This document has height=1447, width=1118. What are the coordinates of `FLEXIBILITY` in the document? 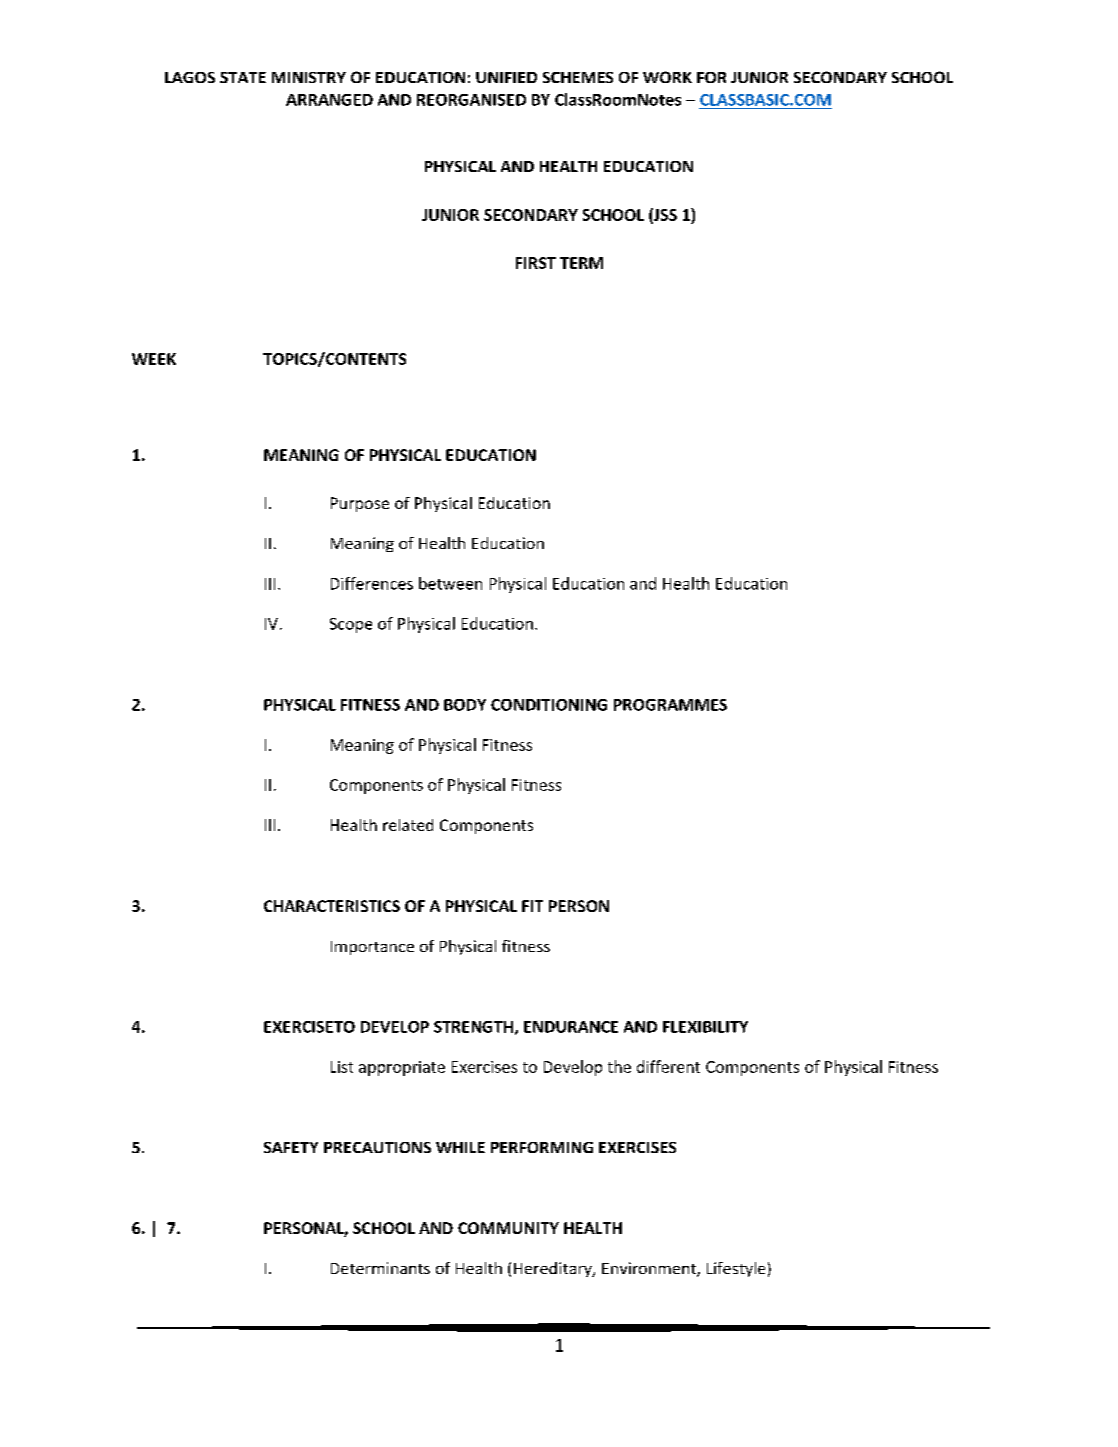 It's located at (705, 1027).
